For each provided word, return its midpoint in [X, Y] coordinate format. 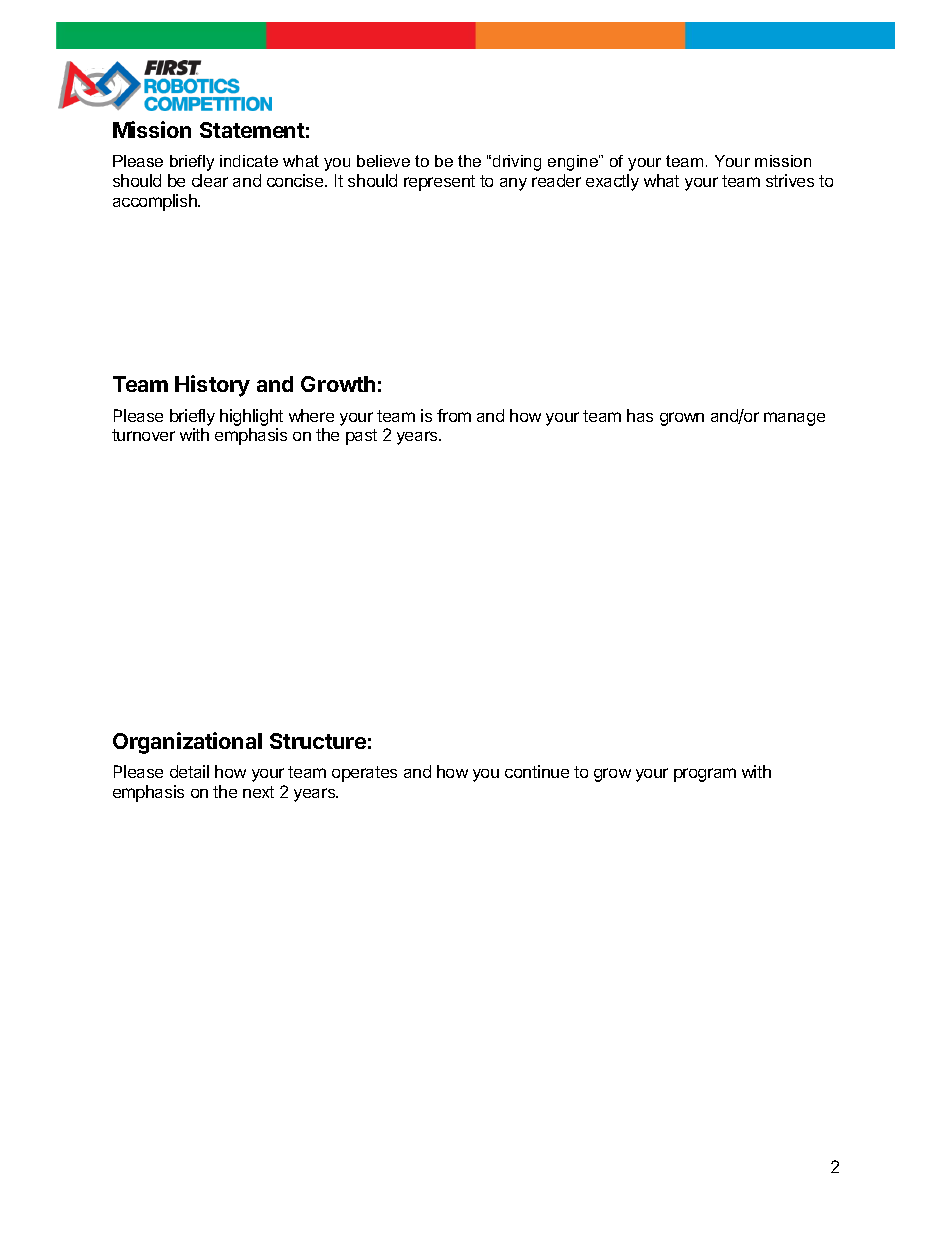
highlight [251, 417]
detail [189, 771]
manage [794, 419]
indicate [249, 161]
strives [790, 180]
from [454, 415]
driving [517, 163]
